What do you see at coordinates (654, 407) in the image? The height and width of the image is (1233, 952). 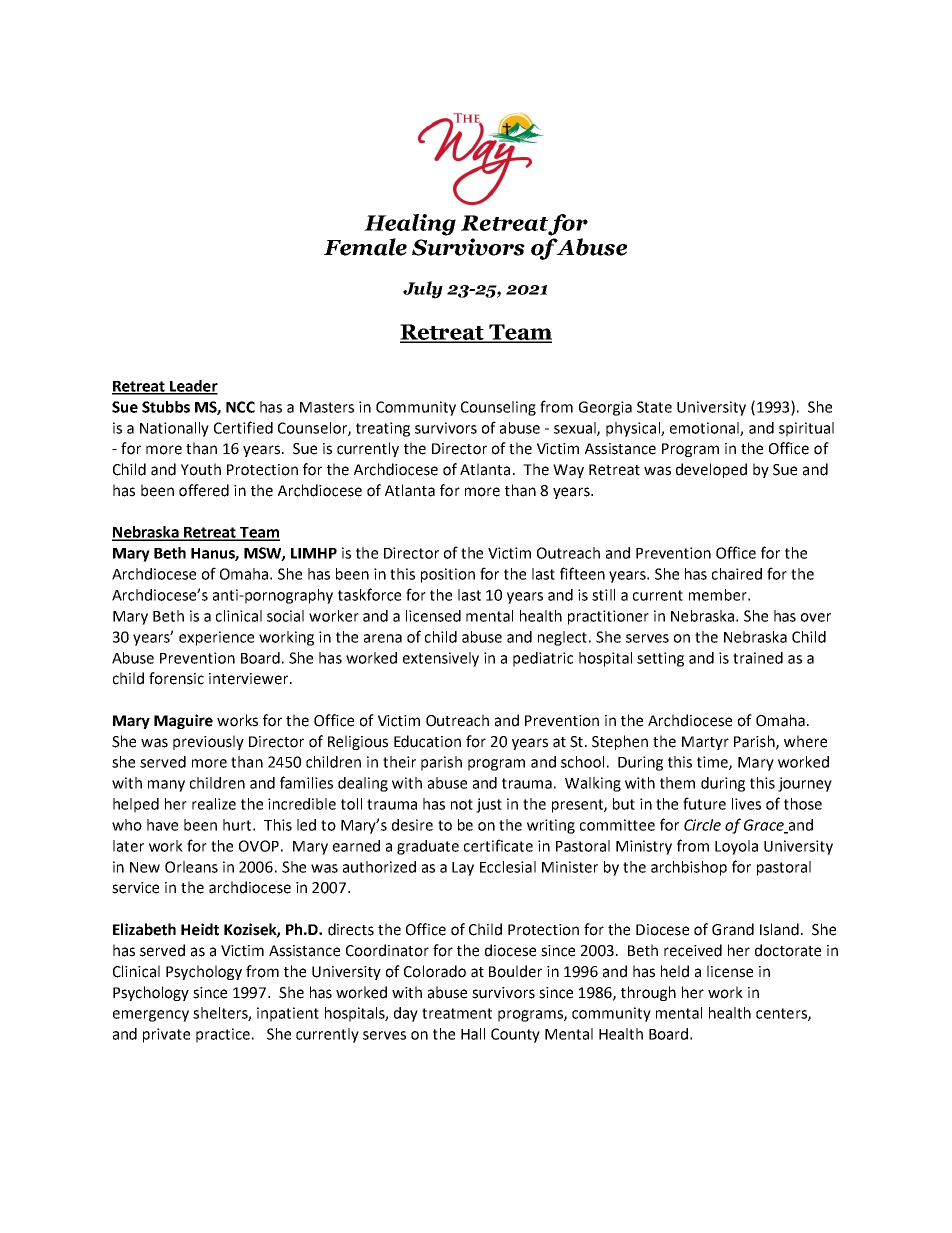 I see `State` at bounding box center [654, 407].
